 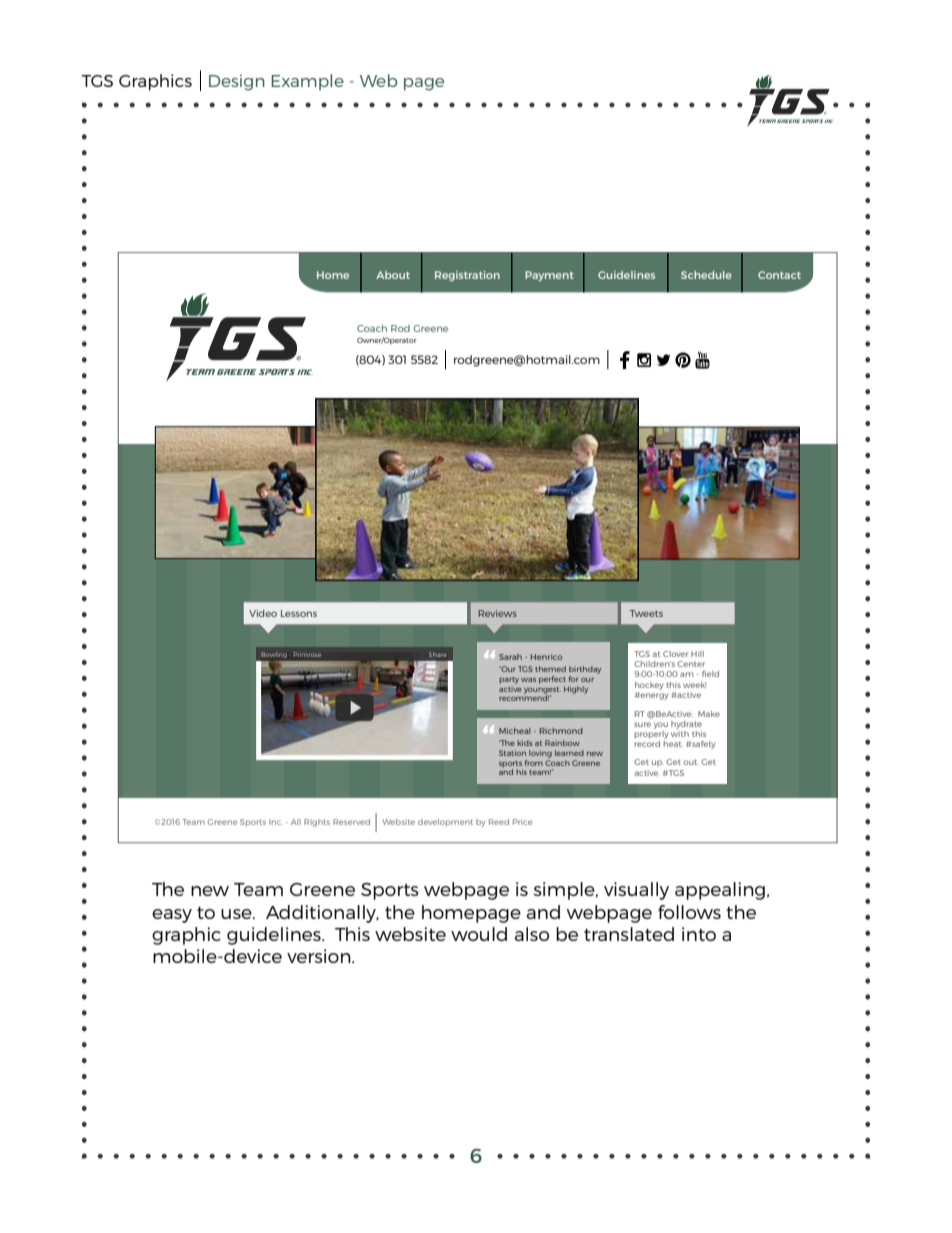 What do you see at coordinates (706, 275) in the screenshot?
I see `Schedule` at bounding box center [706, 275].
